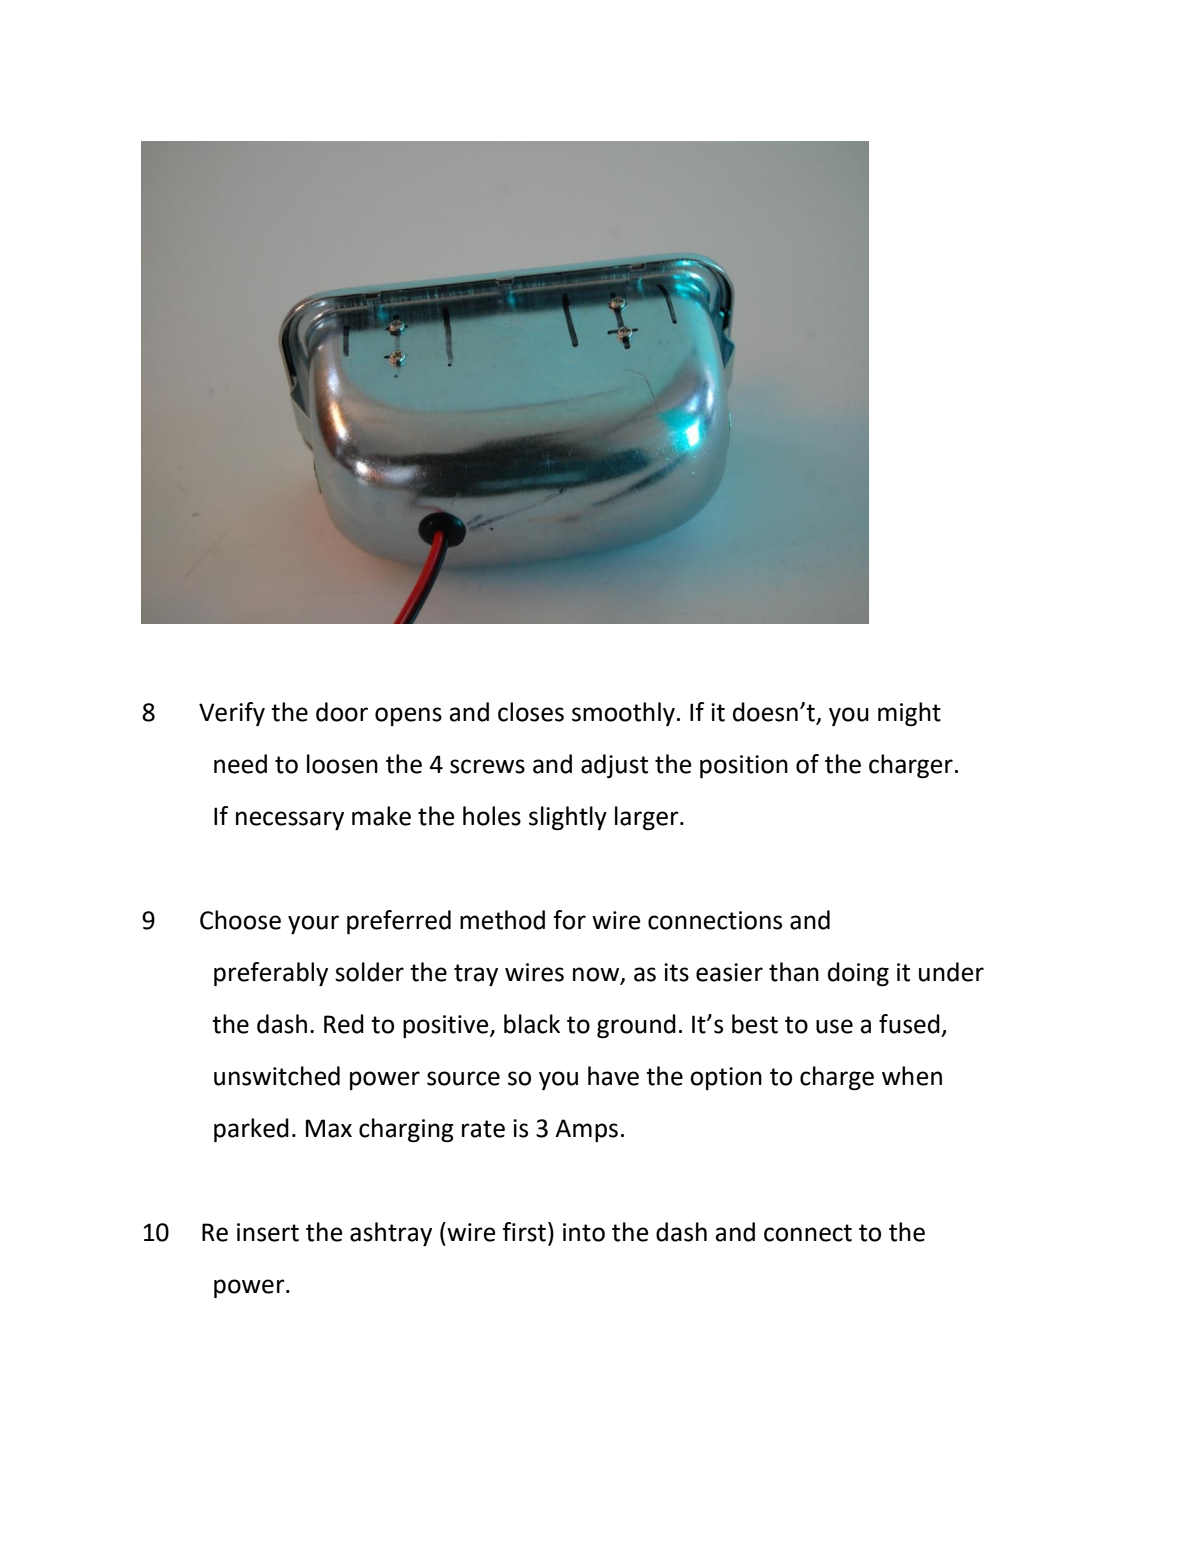 The height and width of the page is (1558, 1204). What do you see at coordinates (623, 714) in the page?
I see `smoothly` at bounding box center [623, 714].
